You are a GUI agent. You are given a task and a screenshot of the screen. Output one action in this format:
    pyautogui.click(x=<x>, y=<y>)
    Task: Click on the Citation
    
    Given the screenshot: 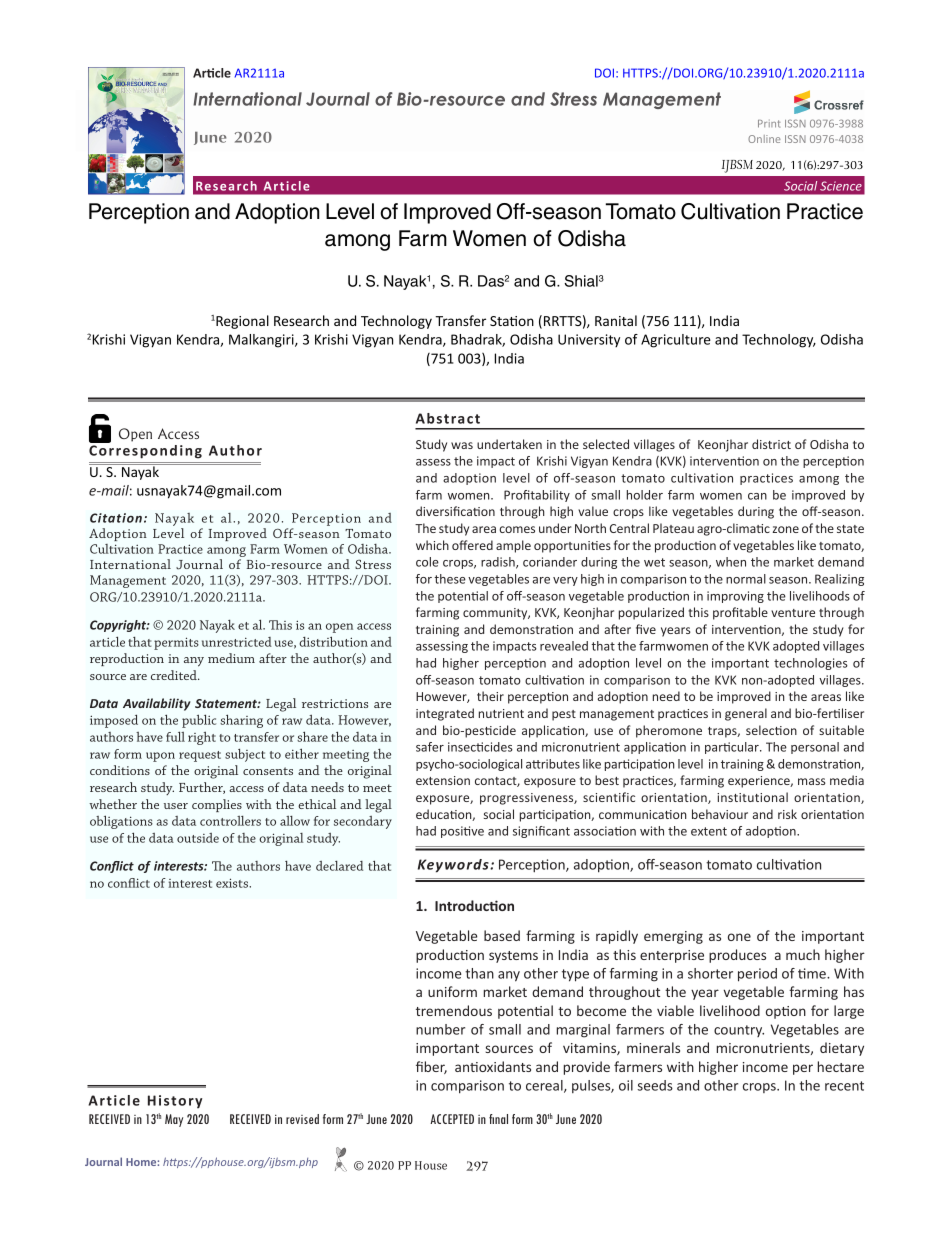 What is the action you would take?
    pyautogui.click(x=116, y=518)
